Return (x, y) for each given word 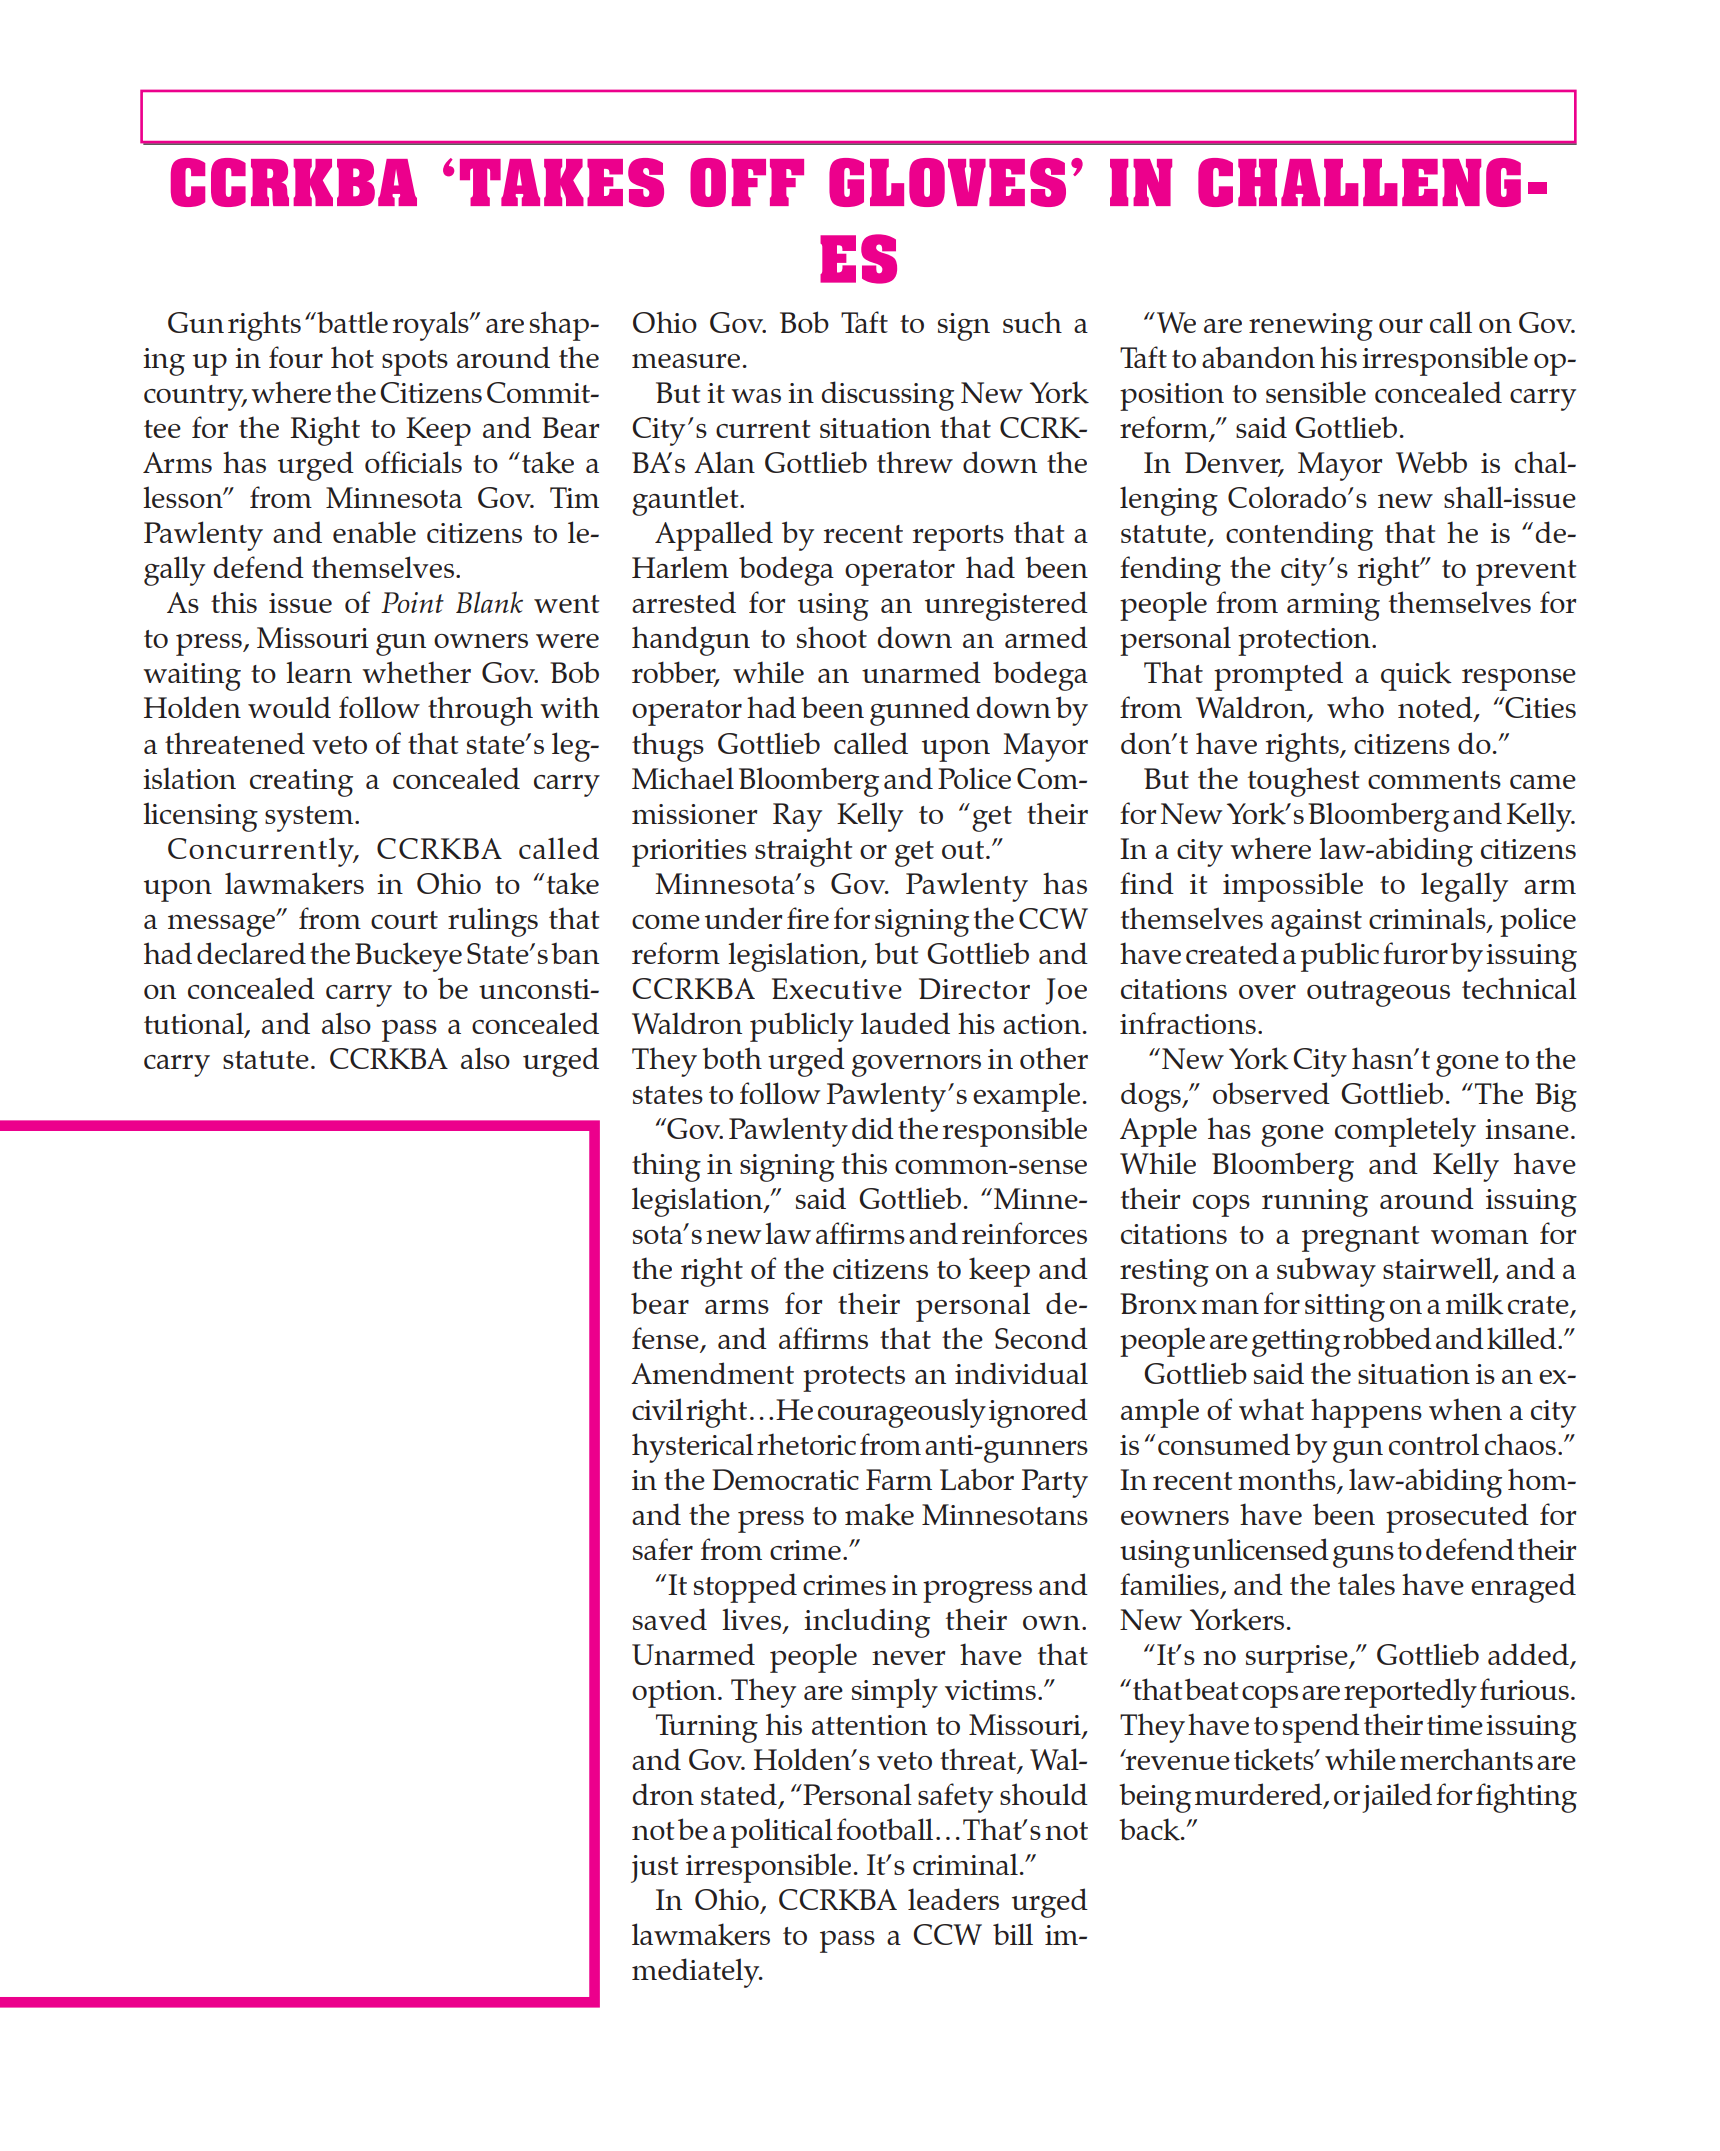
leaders (953, 1899)
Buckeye (408, 957)
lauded (905, 1023)
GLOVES (947, 182)
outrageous (1378, 994)
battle (351, 322)
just (654, 1869)
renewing (1311, 327)
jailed (1397, 1798)
